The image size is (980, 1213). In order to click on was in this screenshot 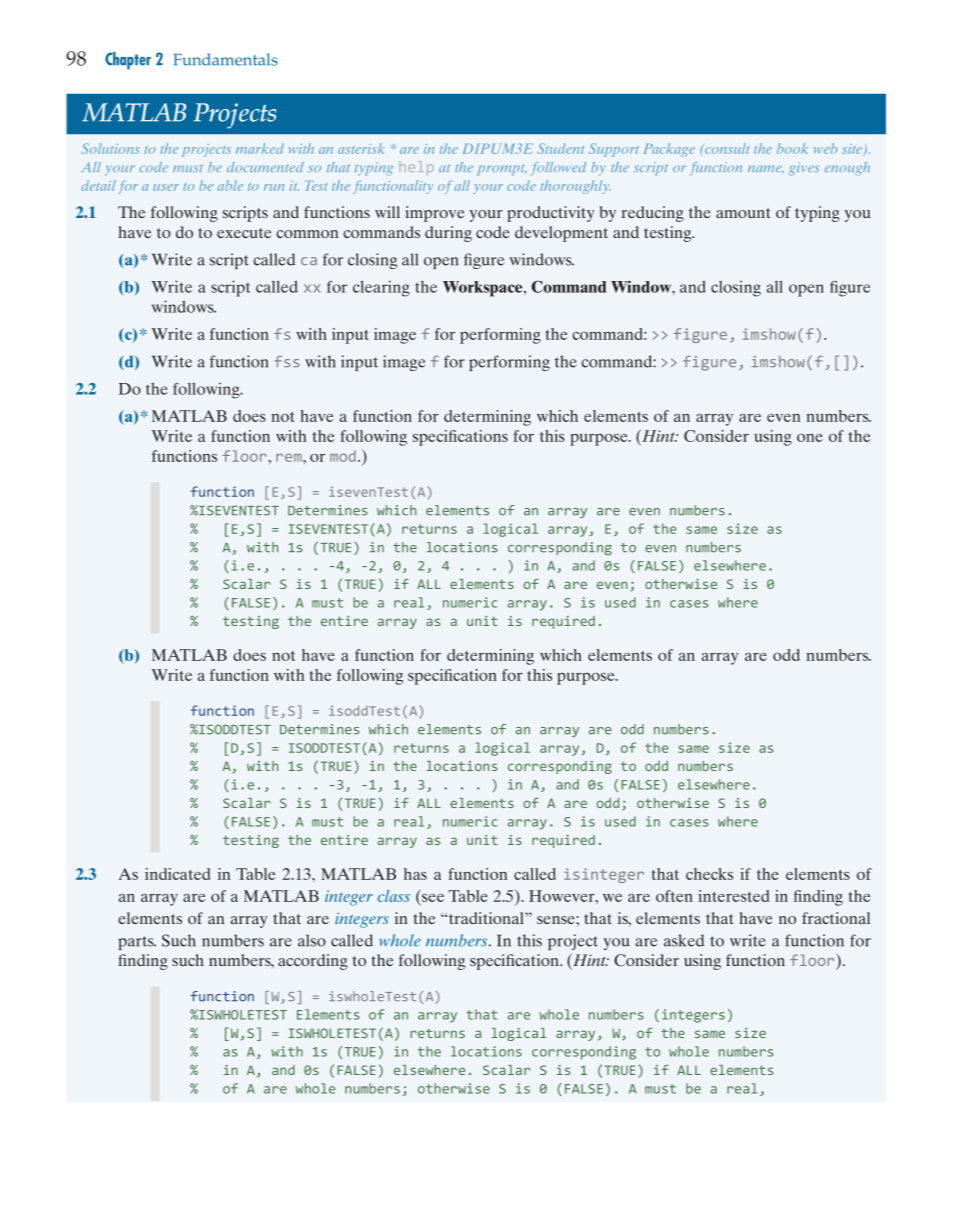, I will do `click(476, 149)`.
